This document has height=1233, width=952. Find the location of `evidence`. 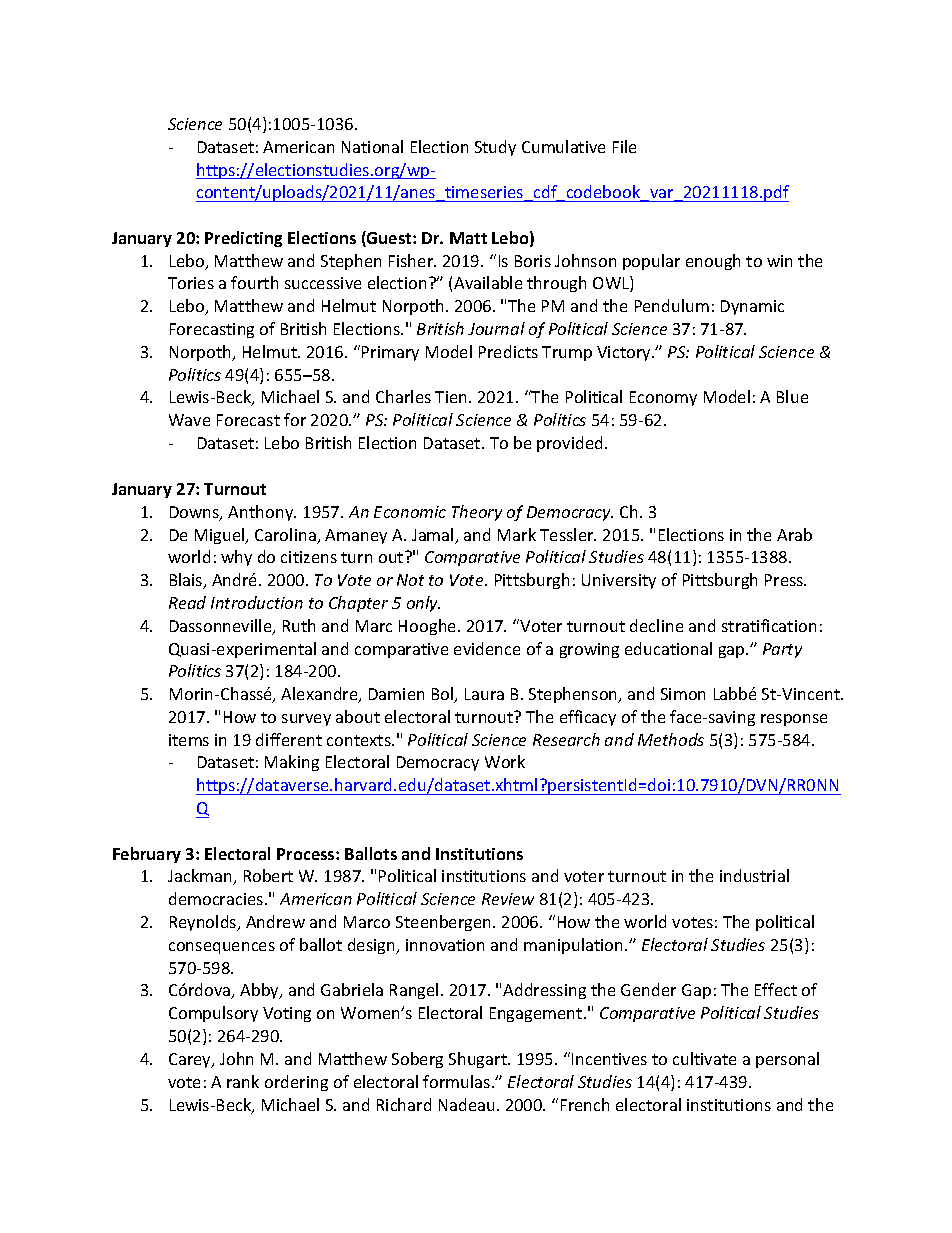

evidence is located at coordinates (487, 648).
